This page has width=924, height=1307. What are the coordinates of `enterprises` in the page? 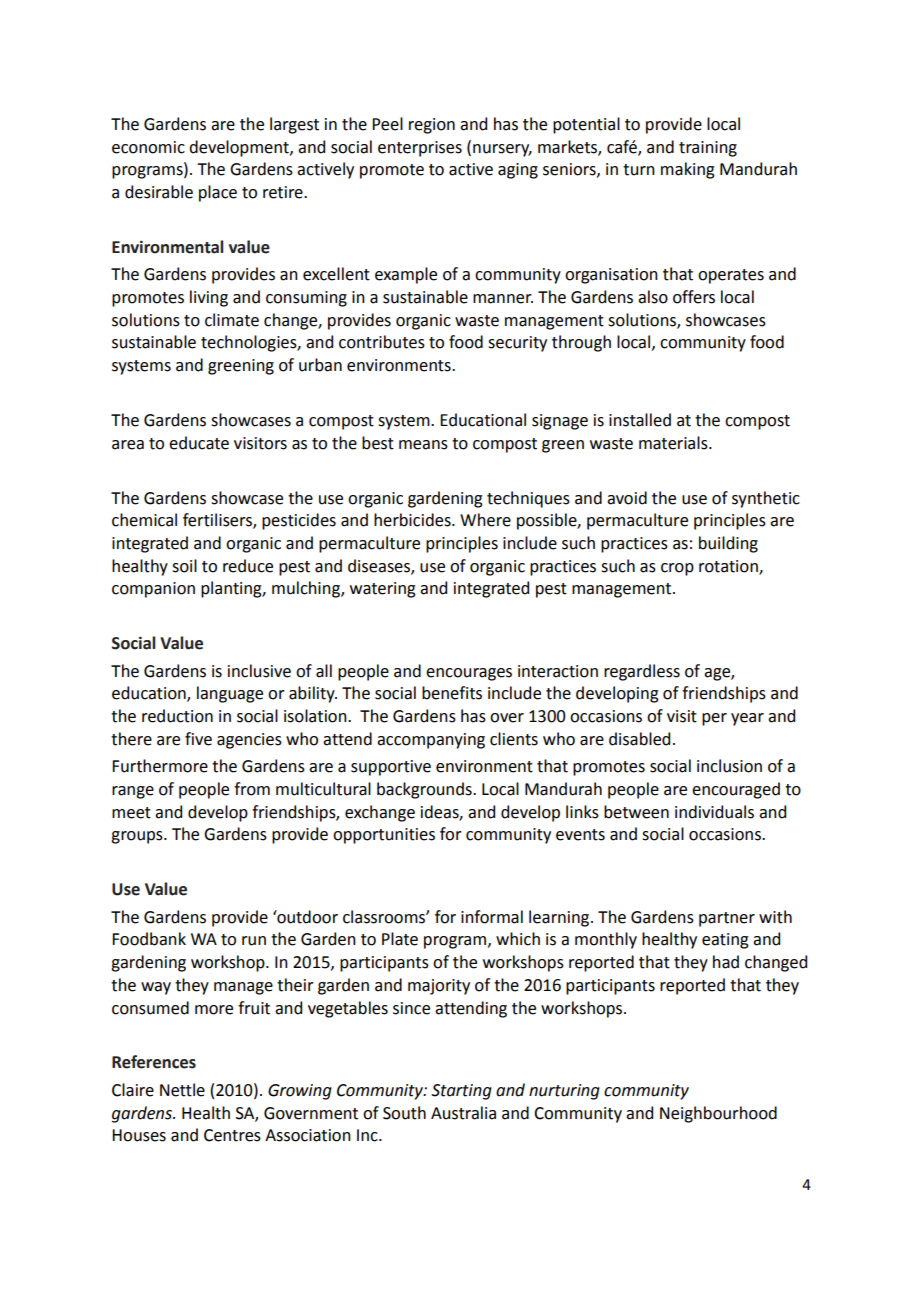 It's located at (420, 149).
